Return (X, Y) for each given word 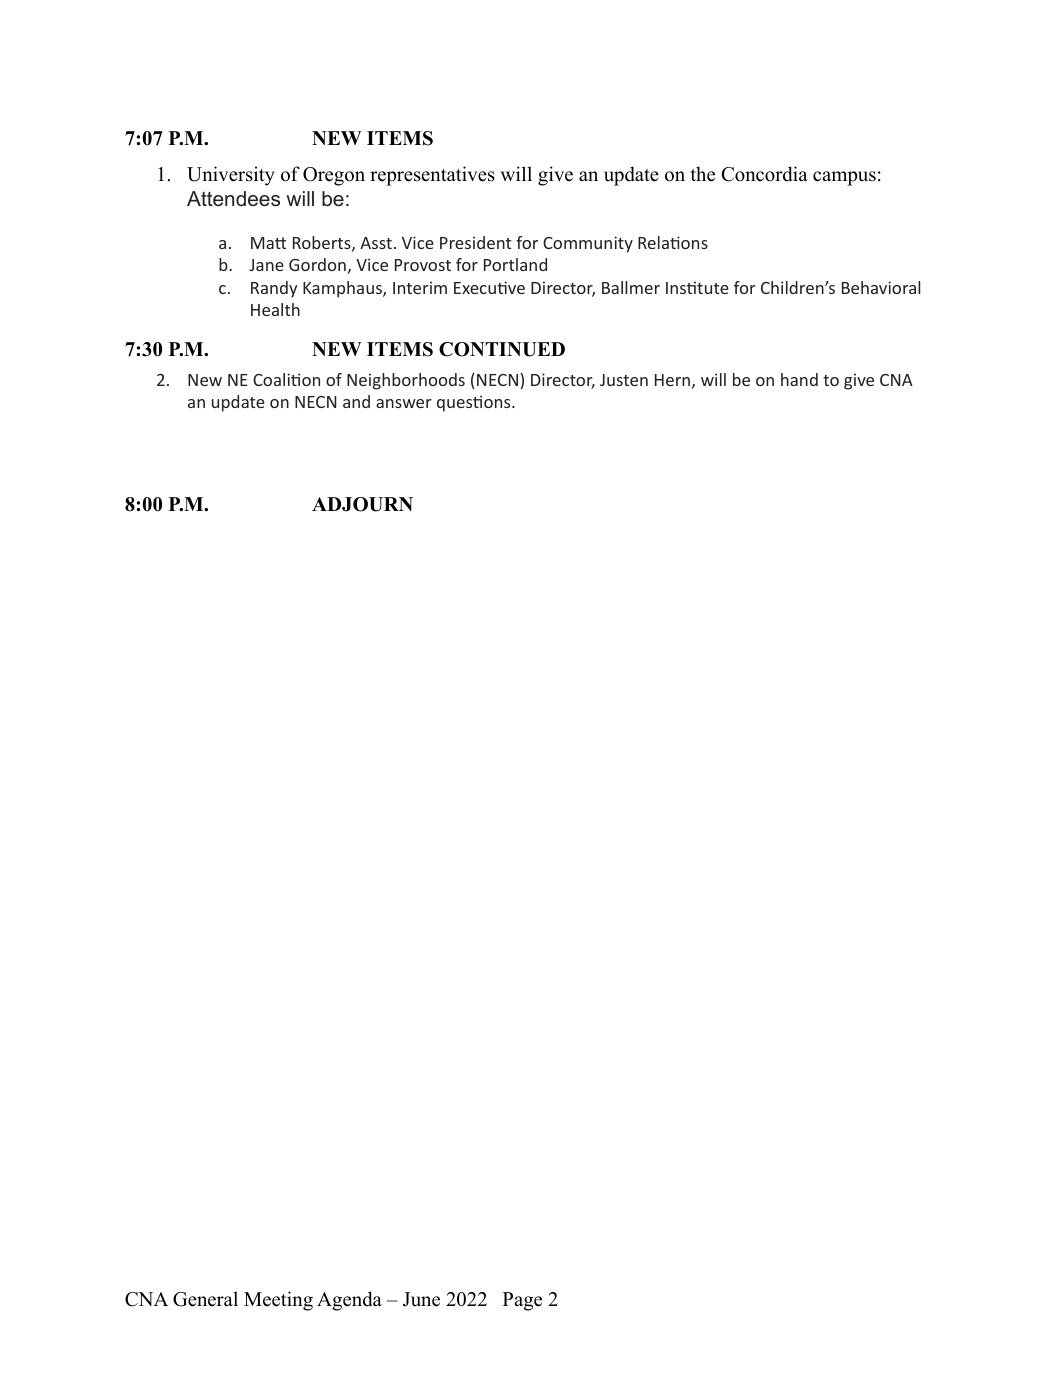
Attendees (233, 199)
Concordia (764, 174)
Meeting (278, 1301)
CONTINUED (502, 349)
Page (522, 1301)
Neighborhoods (406, 381)
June (421, 1299)
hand (799, 379)
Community (588, 244)
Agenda (349, 1301)
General (205, 1299)
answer (404, 403)
